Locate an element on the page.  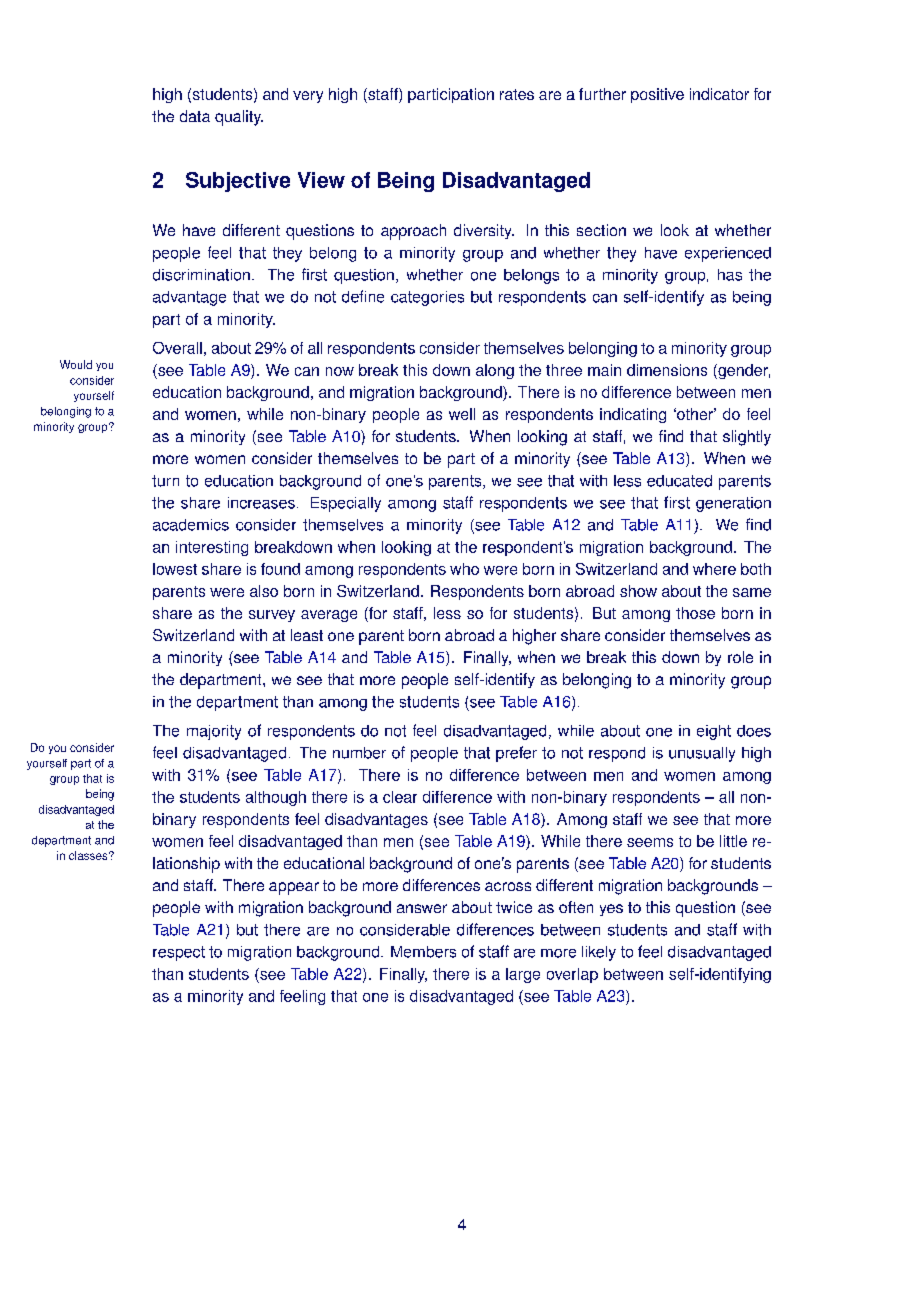
unusually is located at coordinates (702, 754).
